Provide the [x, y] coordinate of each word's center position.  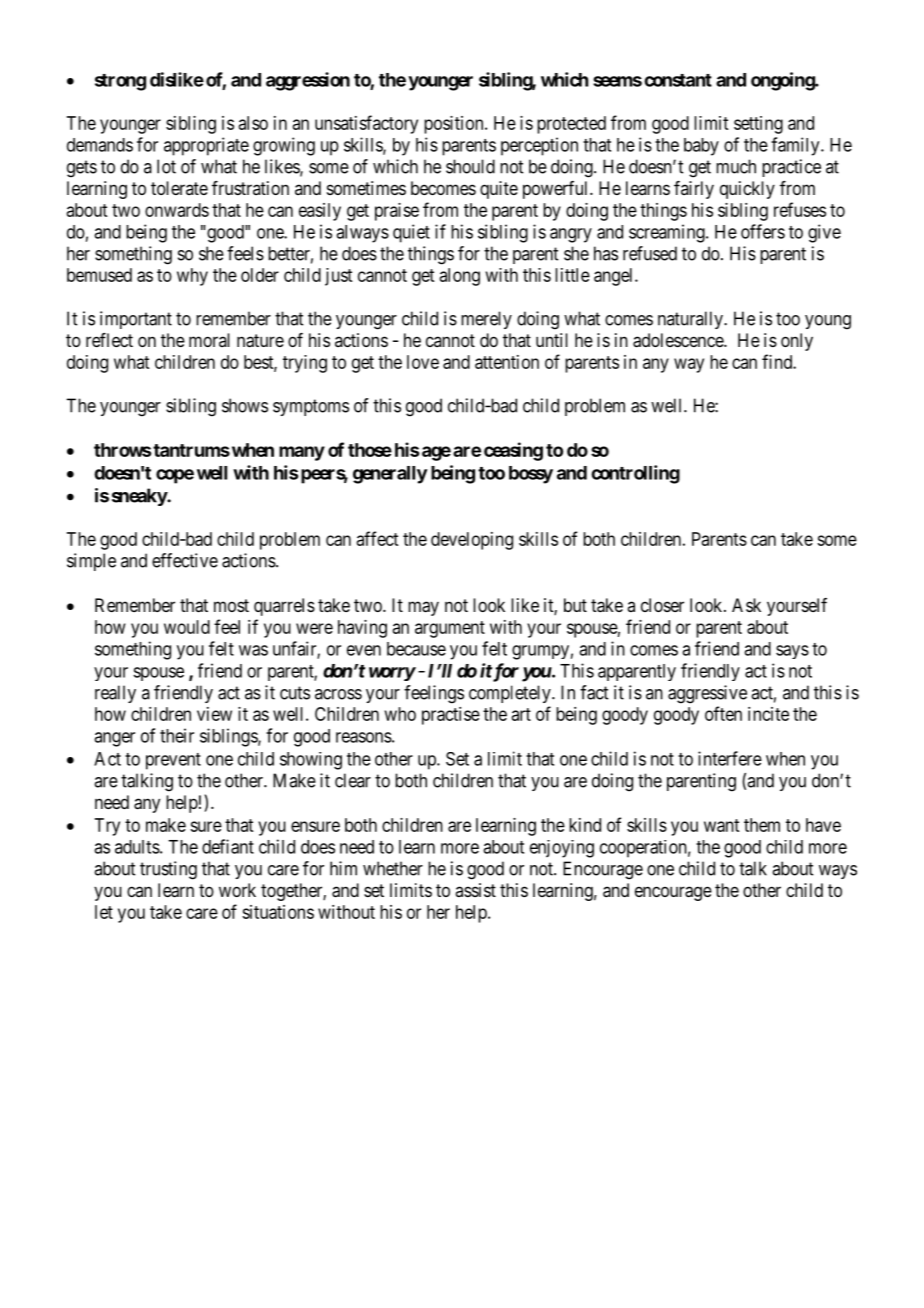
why [192, 277]
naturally [691, 320]
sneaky [140, 497]
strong [120, 82]
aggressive [707, 694]
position [455, 125]
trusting [168, 870]
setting [758, 125]
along [460, 277]
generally [390, 475]
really [115, 694]
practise [451, 716]
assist [475, 890]
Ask [746, 605]
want [721, 825]
